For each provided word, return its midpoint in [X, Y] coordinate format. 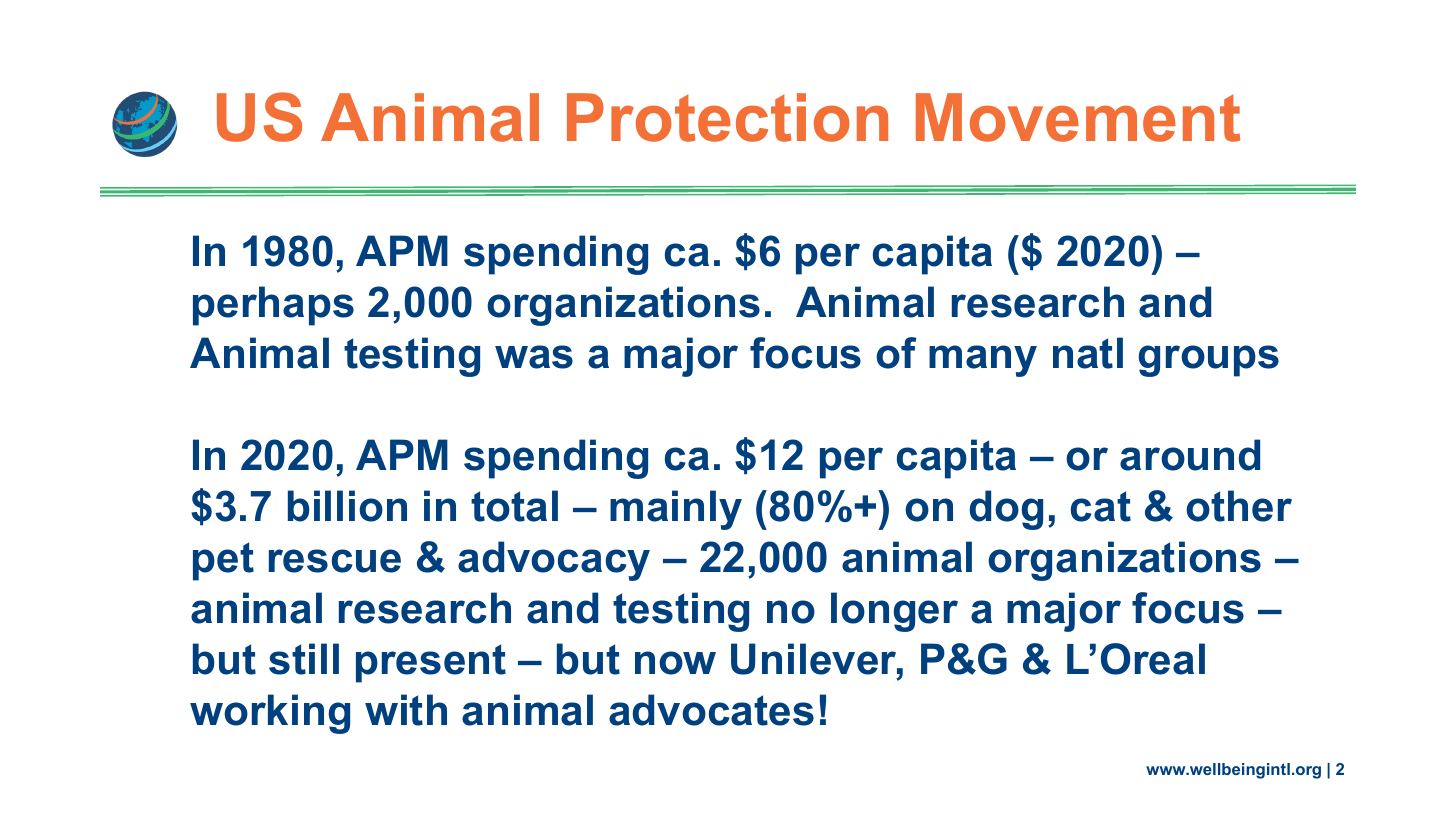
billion [347, 506]
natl [1088, 353]
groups [1209, 361]
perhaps [273, 306]
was [534, 357]
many [983, 361]
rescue [335, 561]
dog [1006, 510]
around [1190, 455]
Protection [727, 117]
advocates [711, 710]
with [406, 710]
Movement [1078, 117]
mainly [676, 510]
